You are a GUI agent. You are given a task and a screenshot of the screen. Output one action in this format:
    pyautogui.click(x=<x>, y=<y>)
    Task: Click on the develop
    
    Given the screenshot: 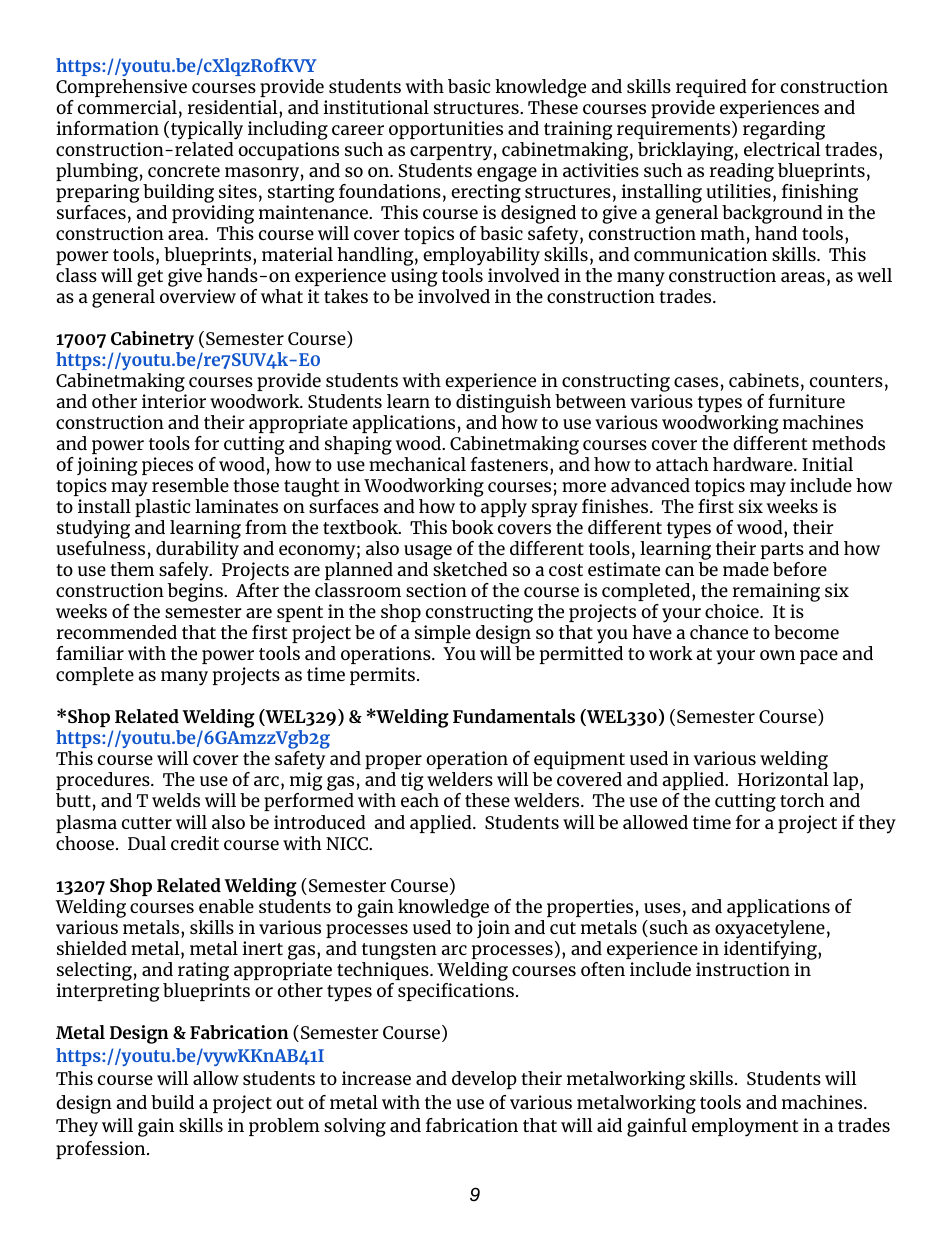 What is the action you would take?
    pyautogui.click(x=484, y=1080)
